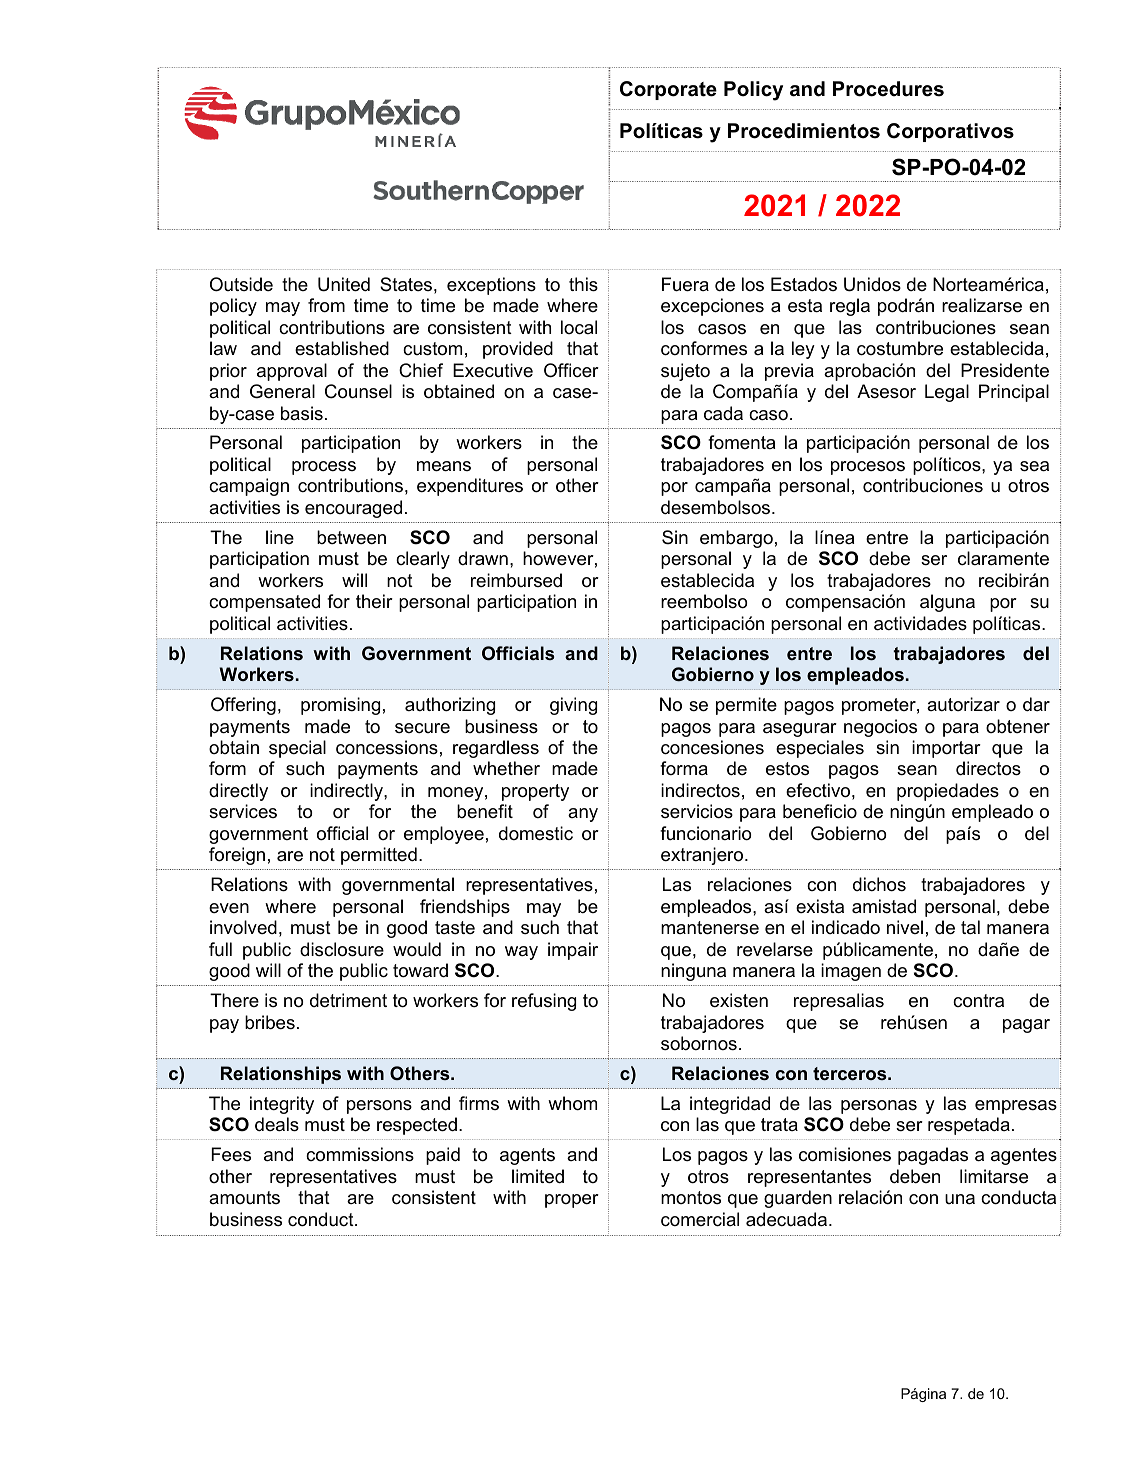  I want to click on giving, so click(573, 706).
